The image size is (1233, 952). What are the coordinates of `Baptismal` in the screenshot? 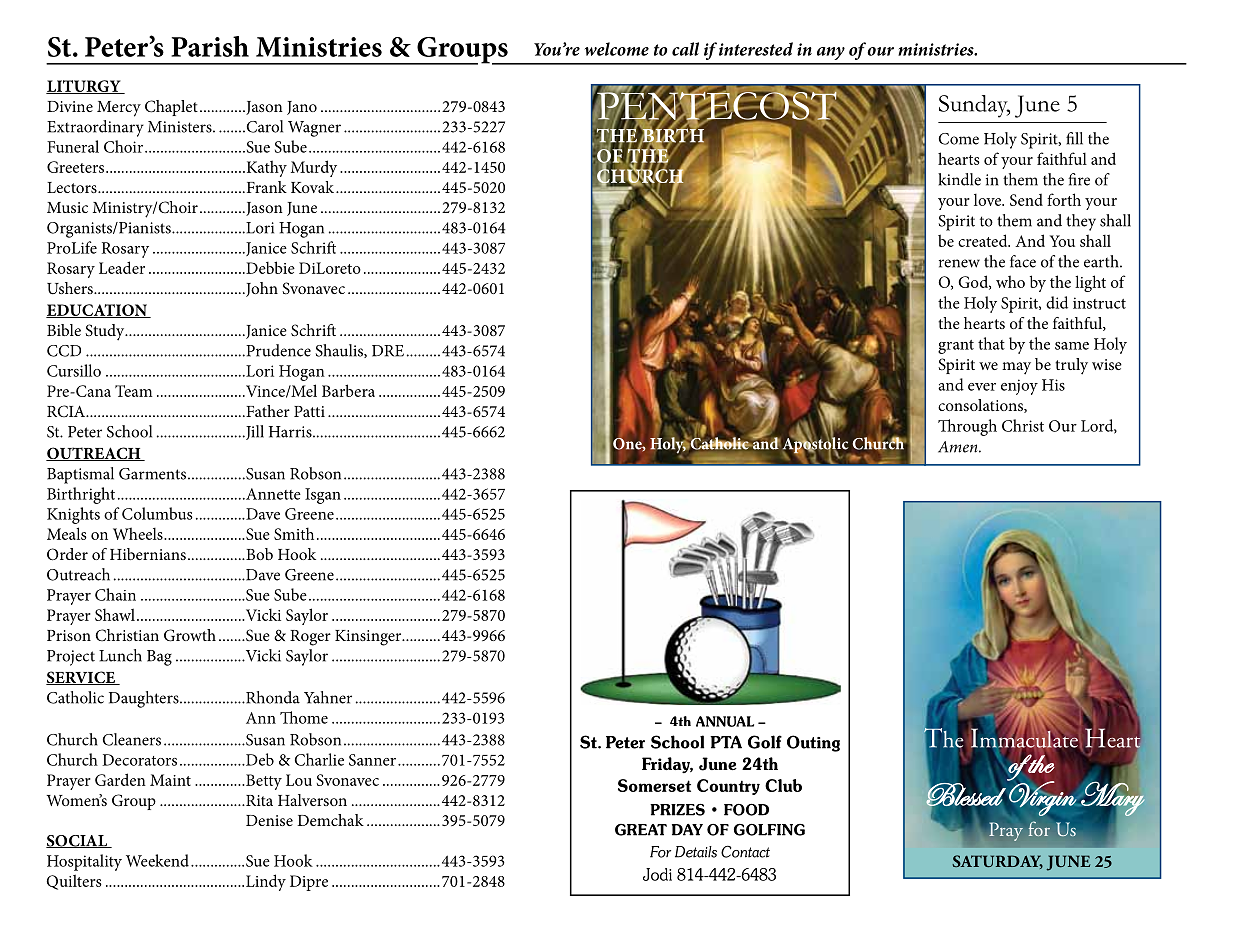 It's located at (80, 475).
